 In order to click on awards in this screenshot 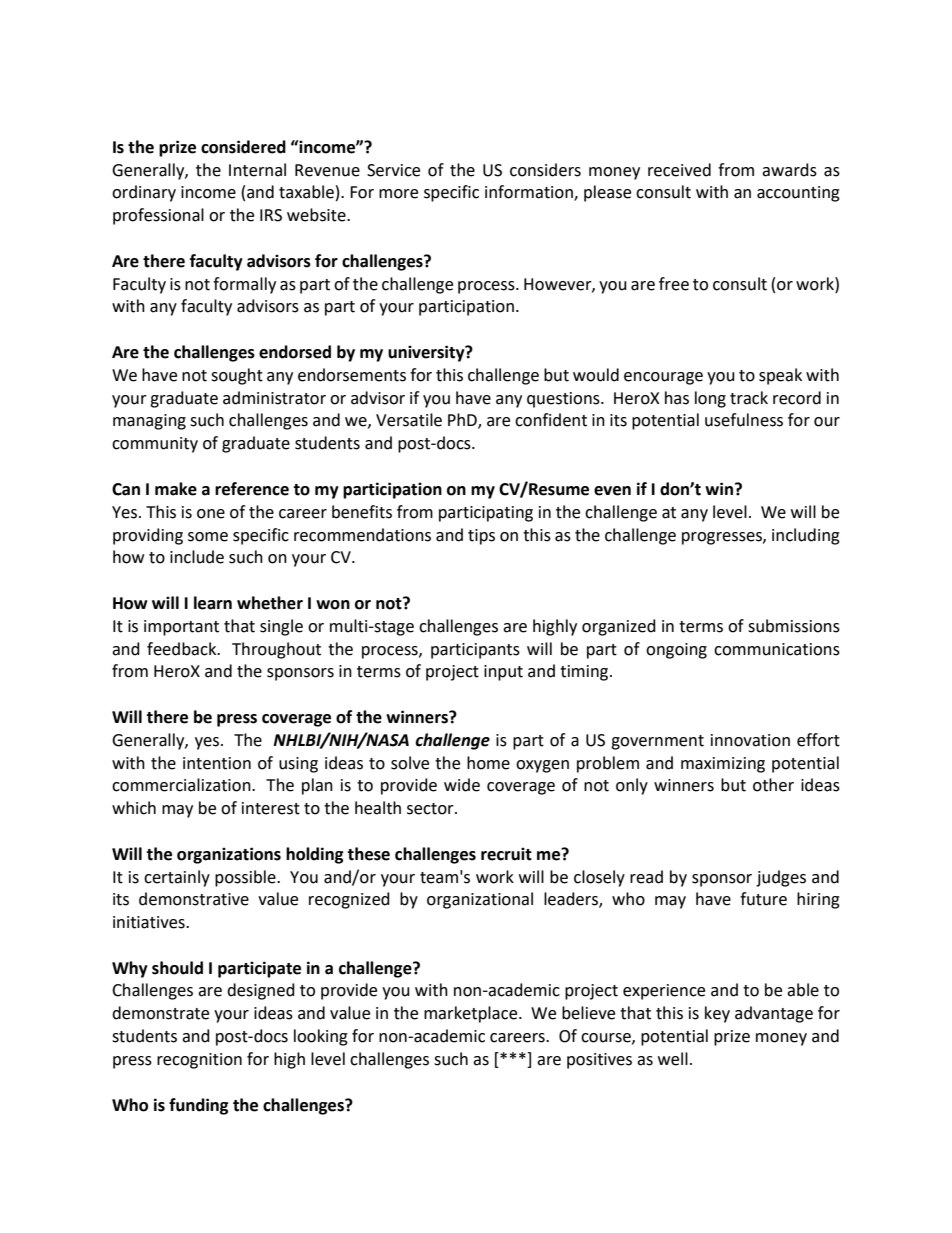, I will do `click(789, 170)`.
